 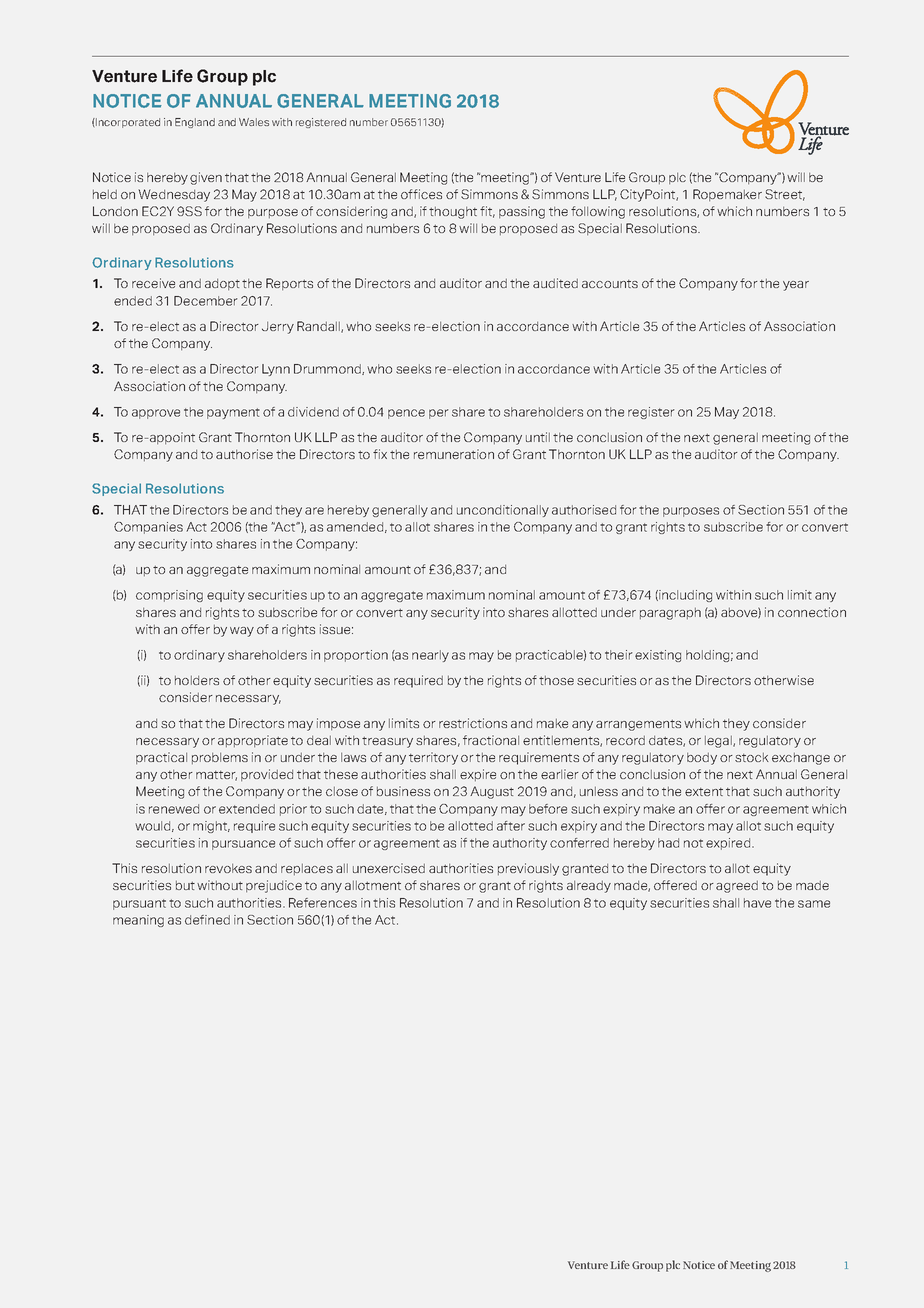 I want to click on Street, so click(x=785, y=195).
